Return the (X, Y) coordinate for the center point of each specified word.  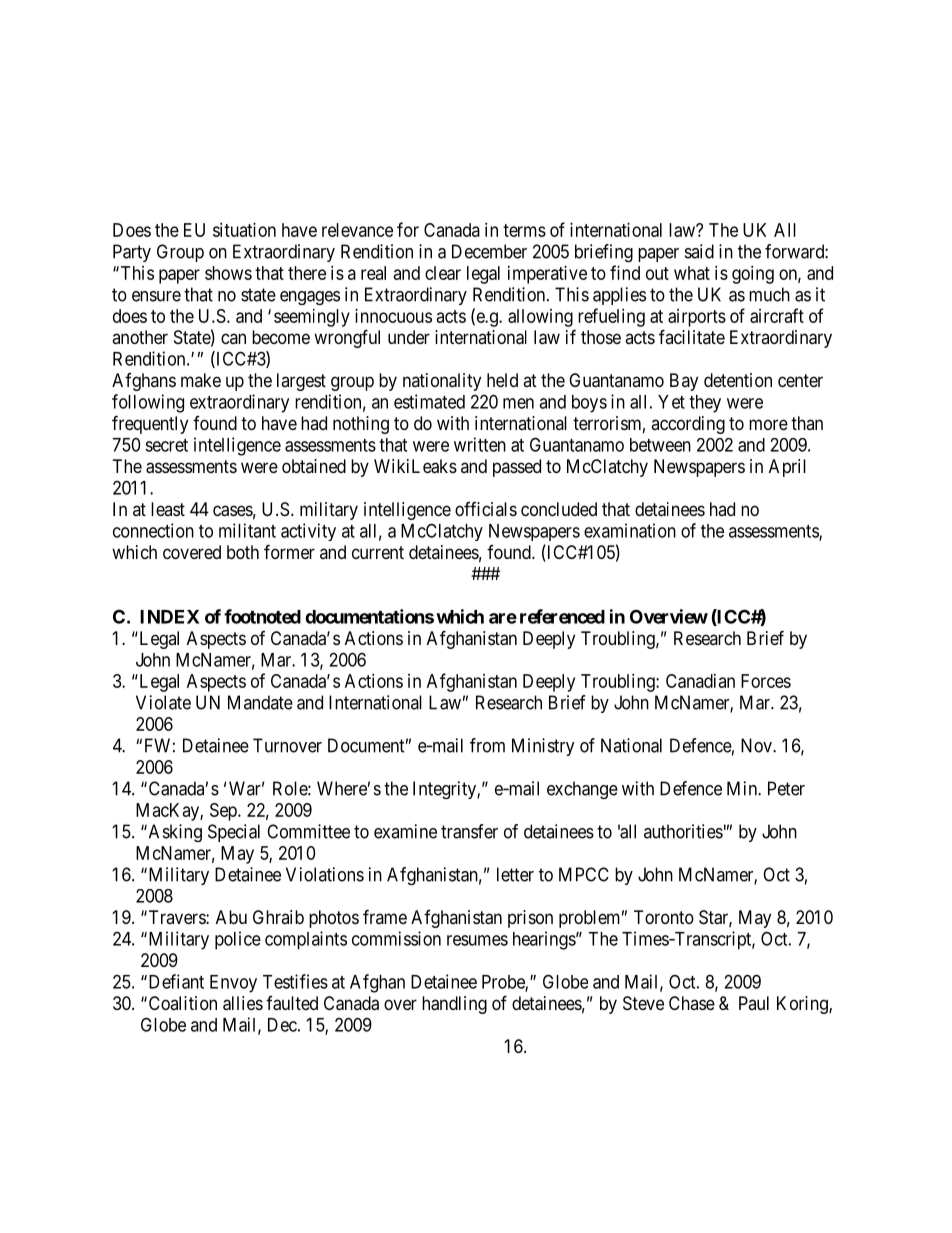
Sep (224, 812)
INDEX (170, 617)
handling (454, 1005)
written (480, 444)
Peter (786, 788)
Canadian (700, 681)
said (699, 251)
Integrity (445, 790)
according (688, 425)
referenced (562, 616)
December (489, 251)
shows (228, 273)
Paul (754, 1003)
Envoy (233, 984)
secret (166, 445)
